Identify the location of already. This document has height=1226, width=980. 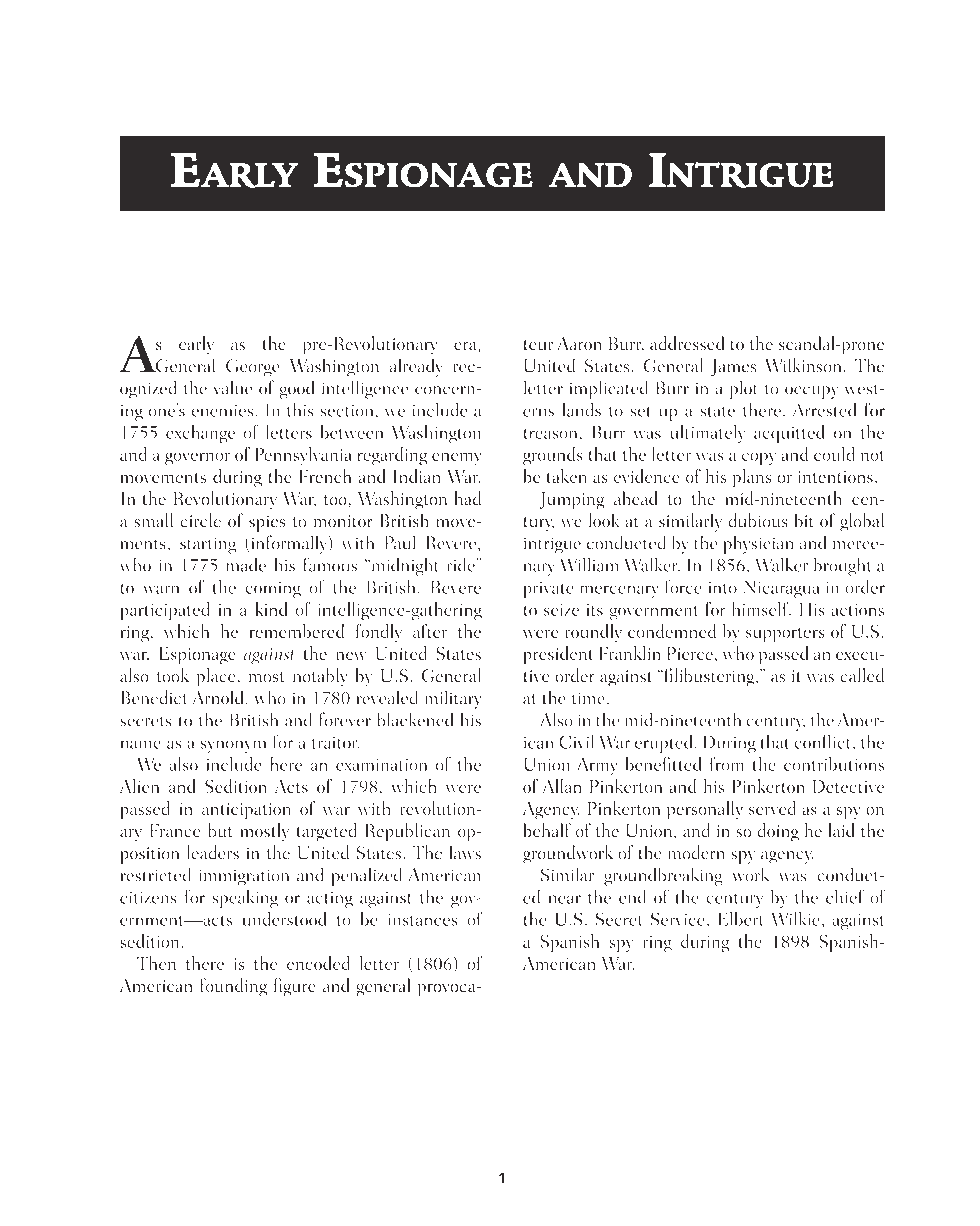
(416, 367).
